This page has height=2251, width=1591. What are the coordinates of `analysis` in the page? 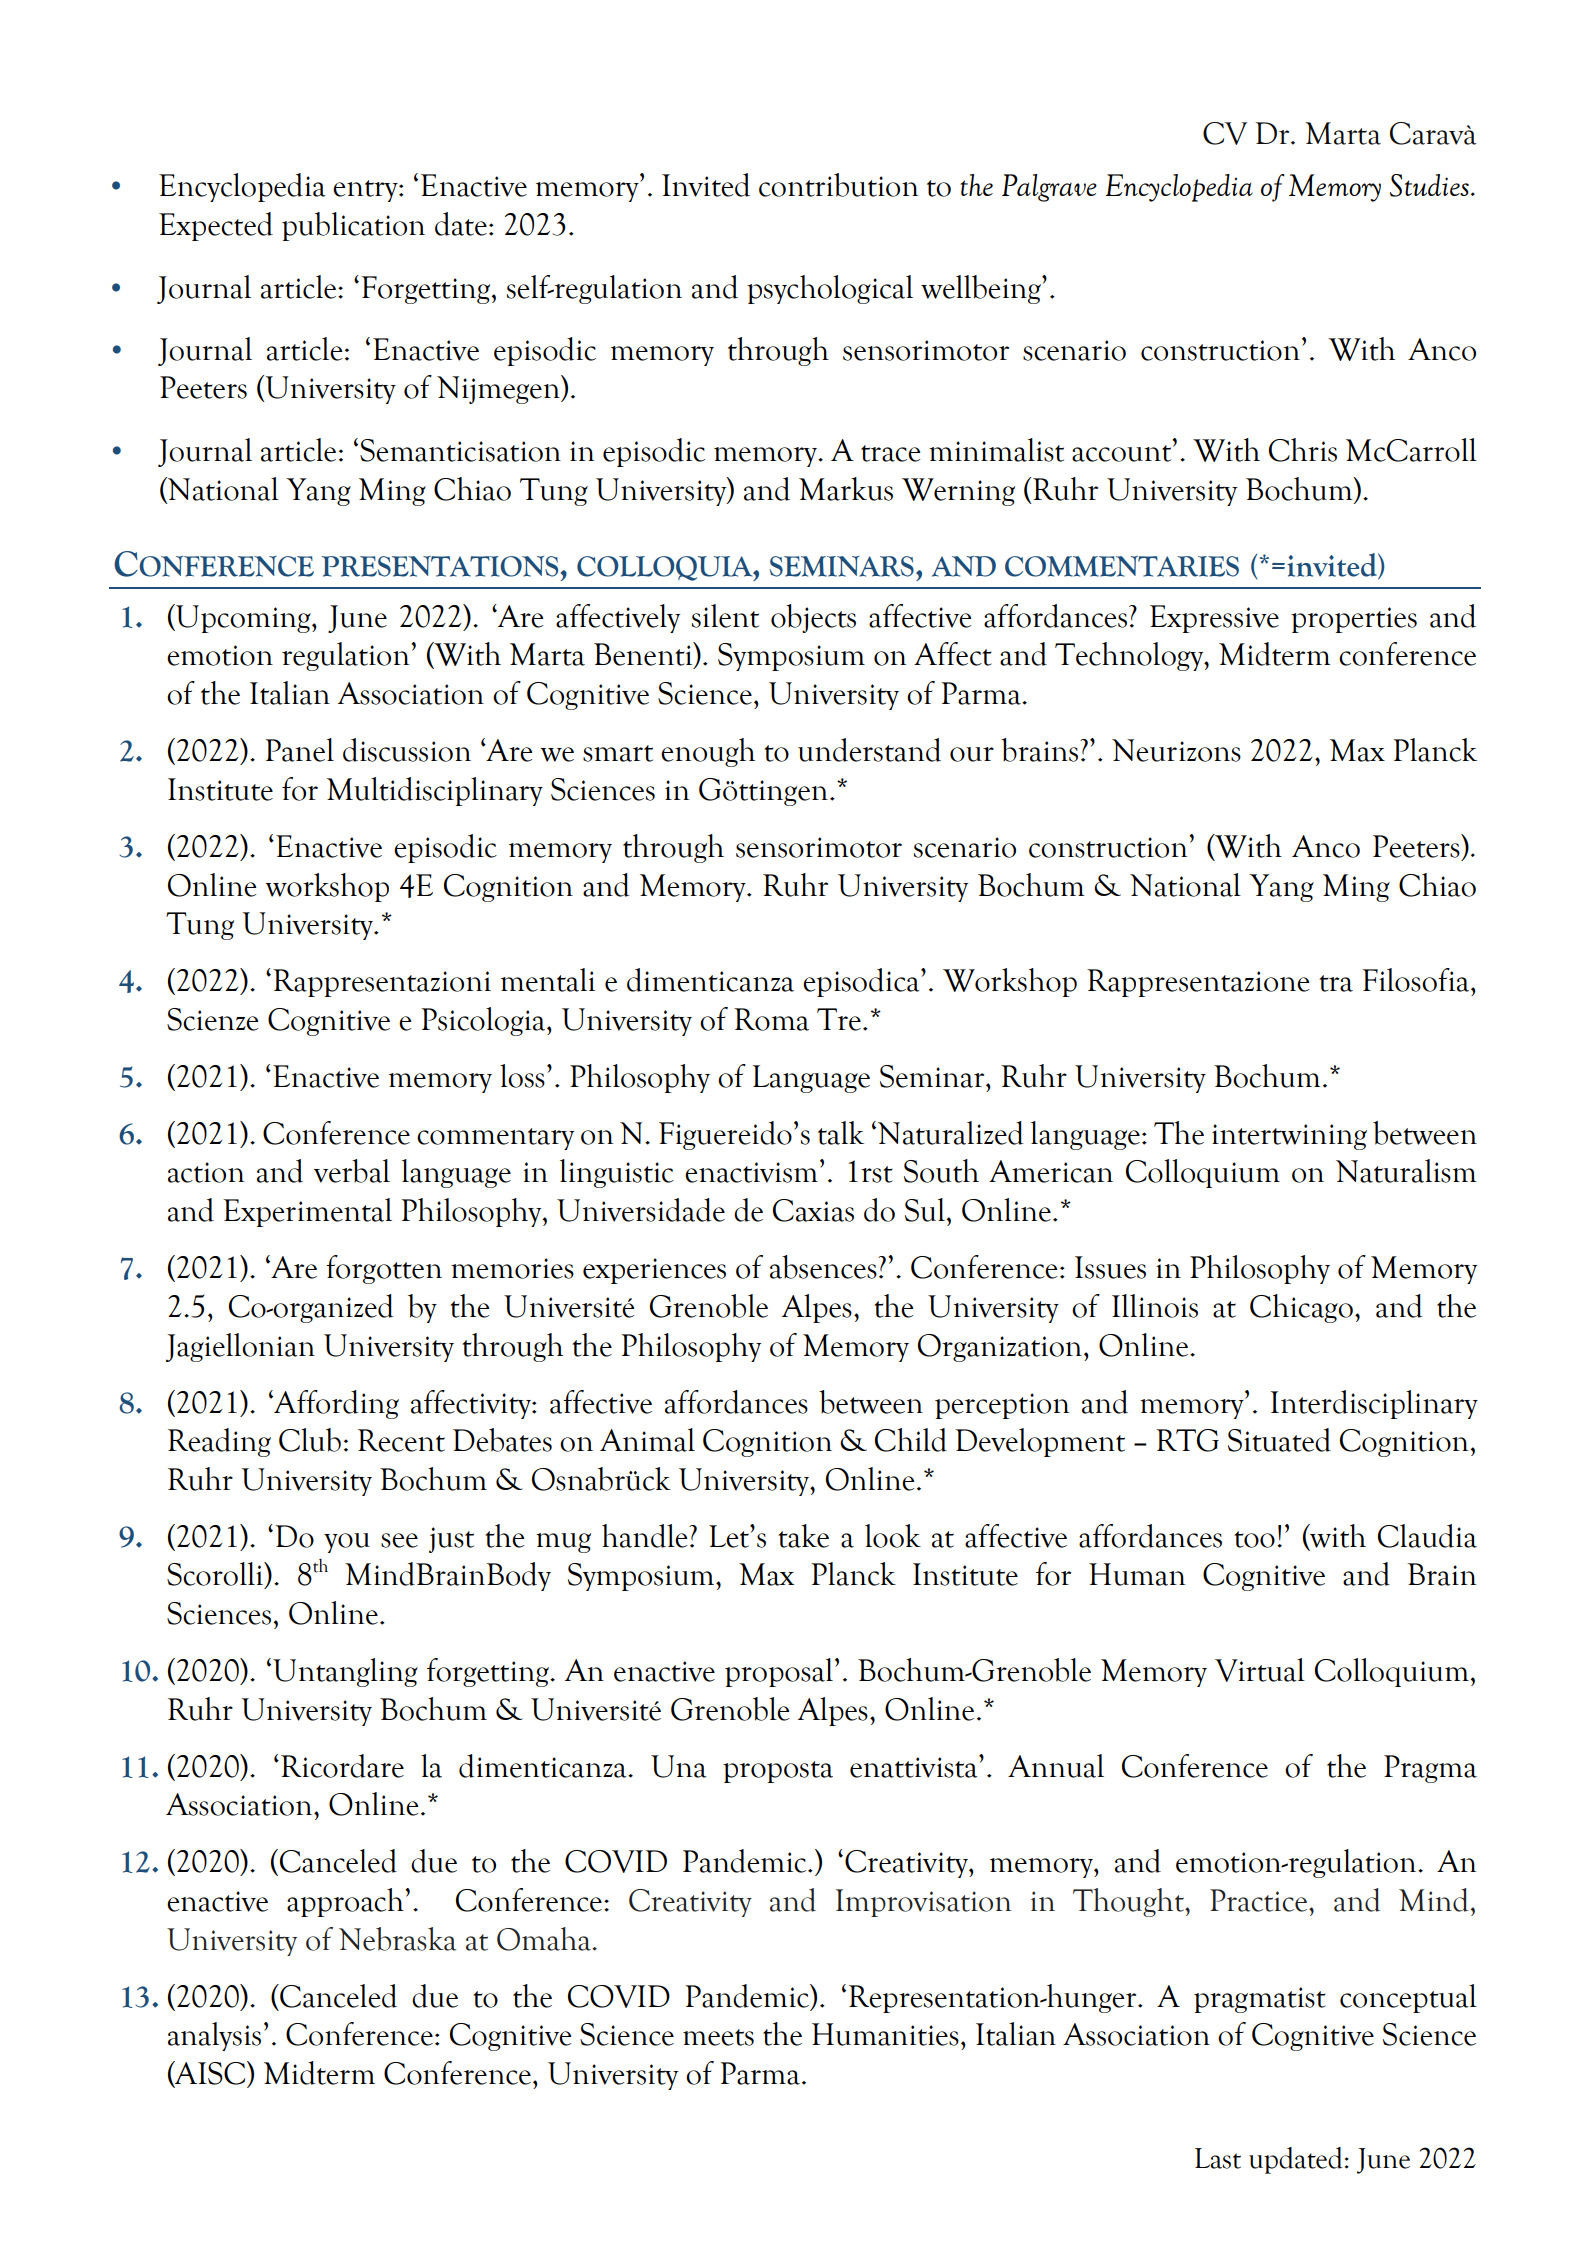 It's located at (214, 2036).
